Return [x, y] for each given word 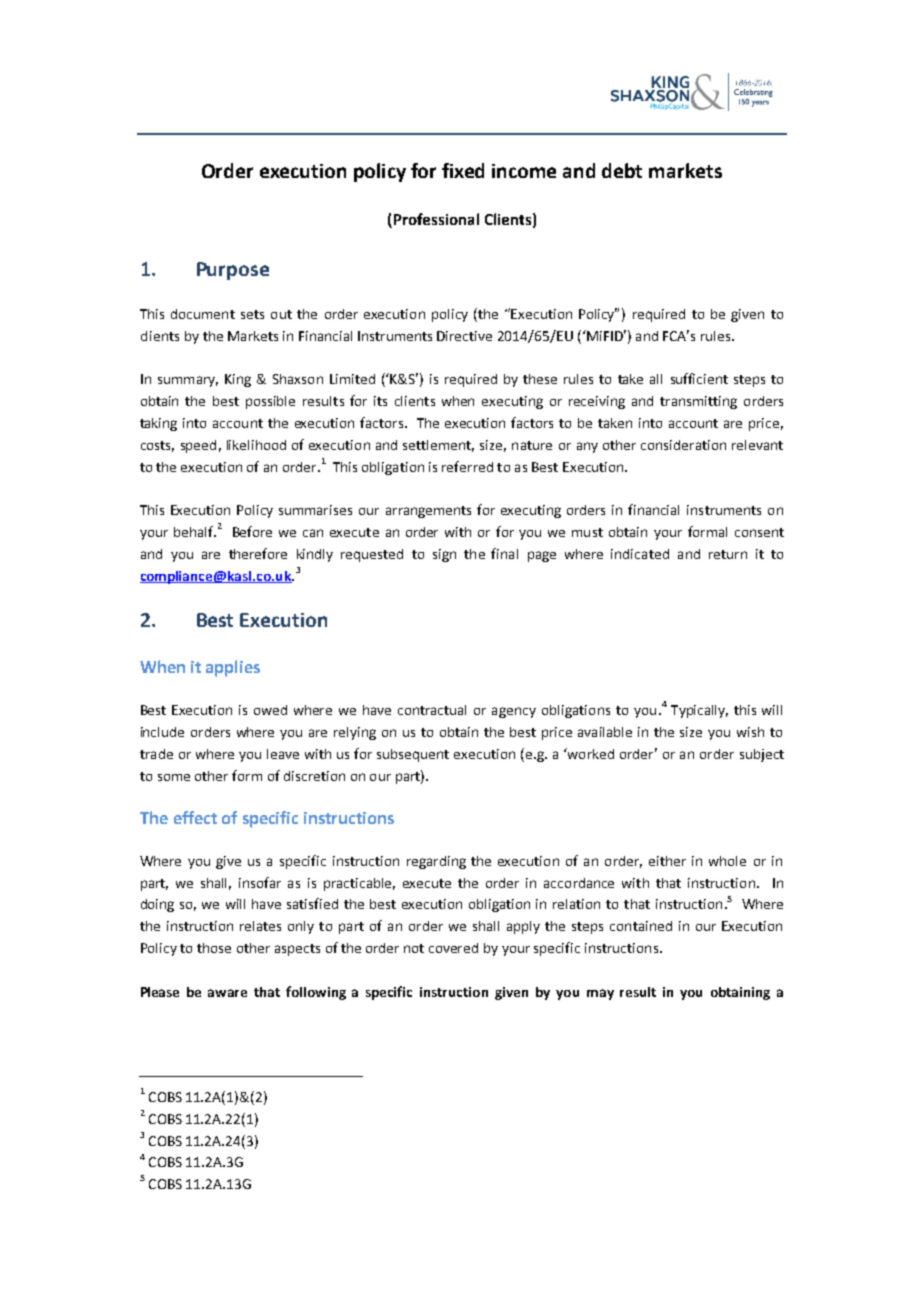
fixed [463, 170]
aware [227, 993]
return [728, 554]
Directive [464, 336]
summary [188, 381]
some [174, 777]
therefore [258, 553]
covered [453, 948]
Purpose [233, 271]
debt [622, 170]
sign [444, 555]
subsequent [413, 755]
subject [762, 755]
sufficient [699, 378]
